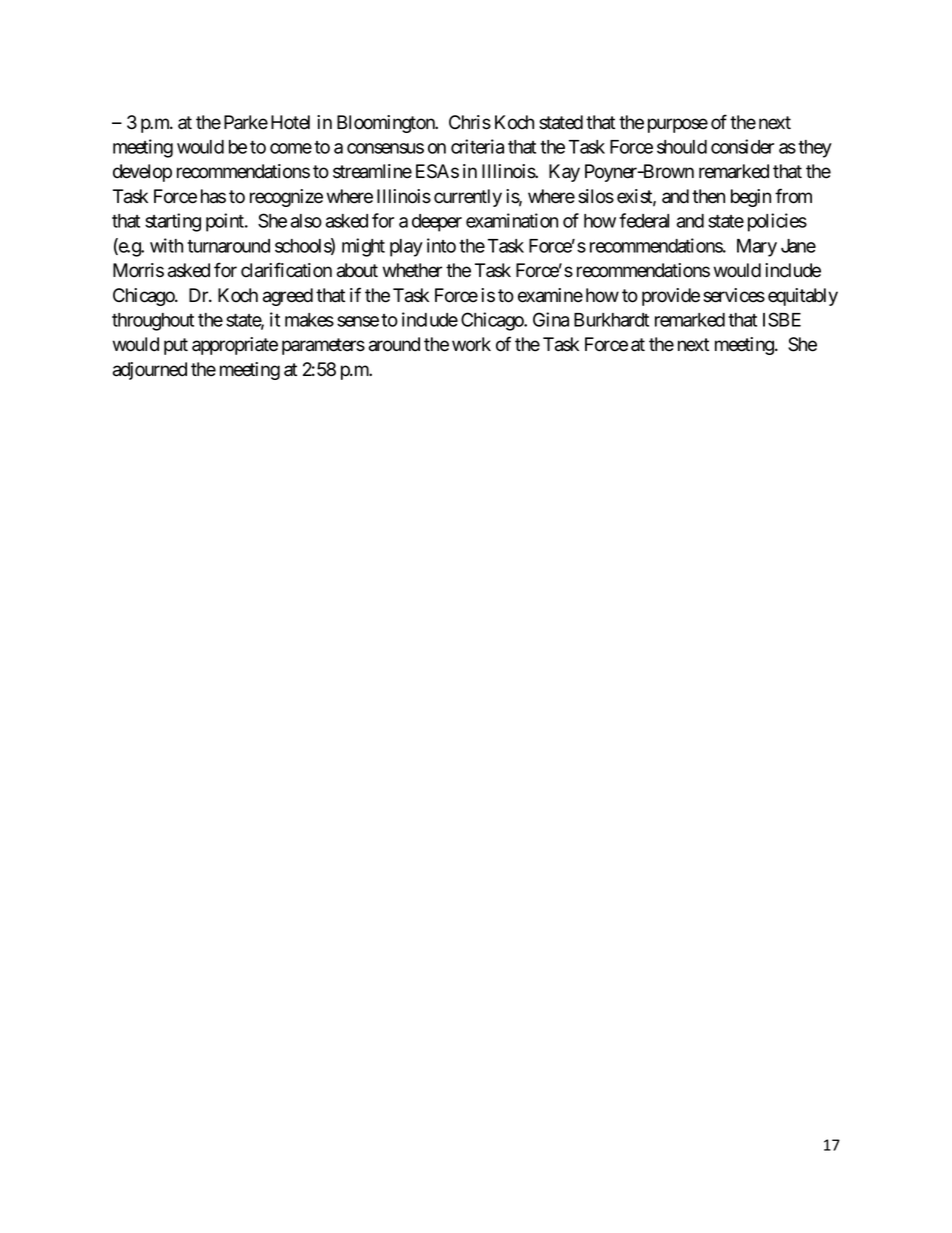  I want to click on whether, so click(412, 270).
